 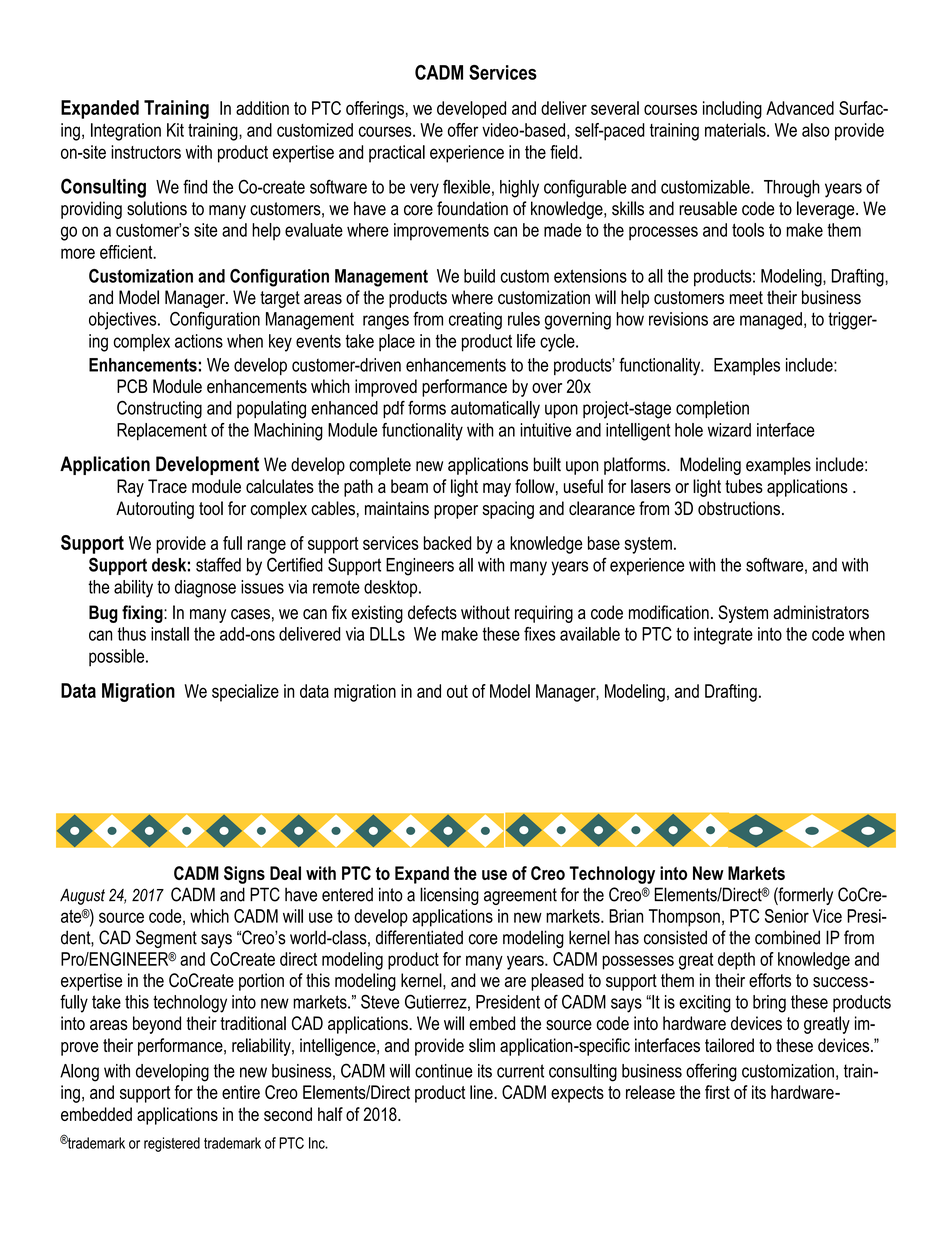 I want to click on integrate, so click(x=723, y=636).
